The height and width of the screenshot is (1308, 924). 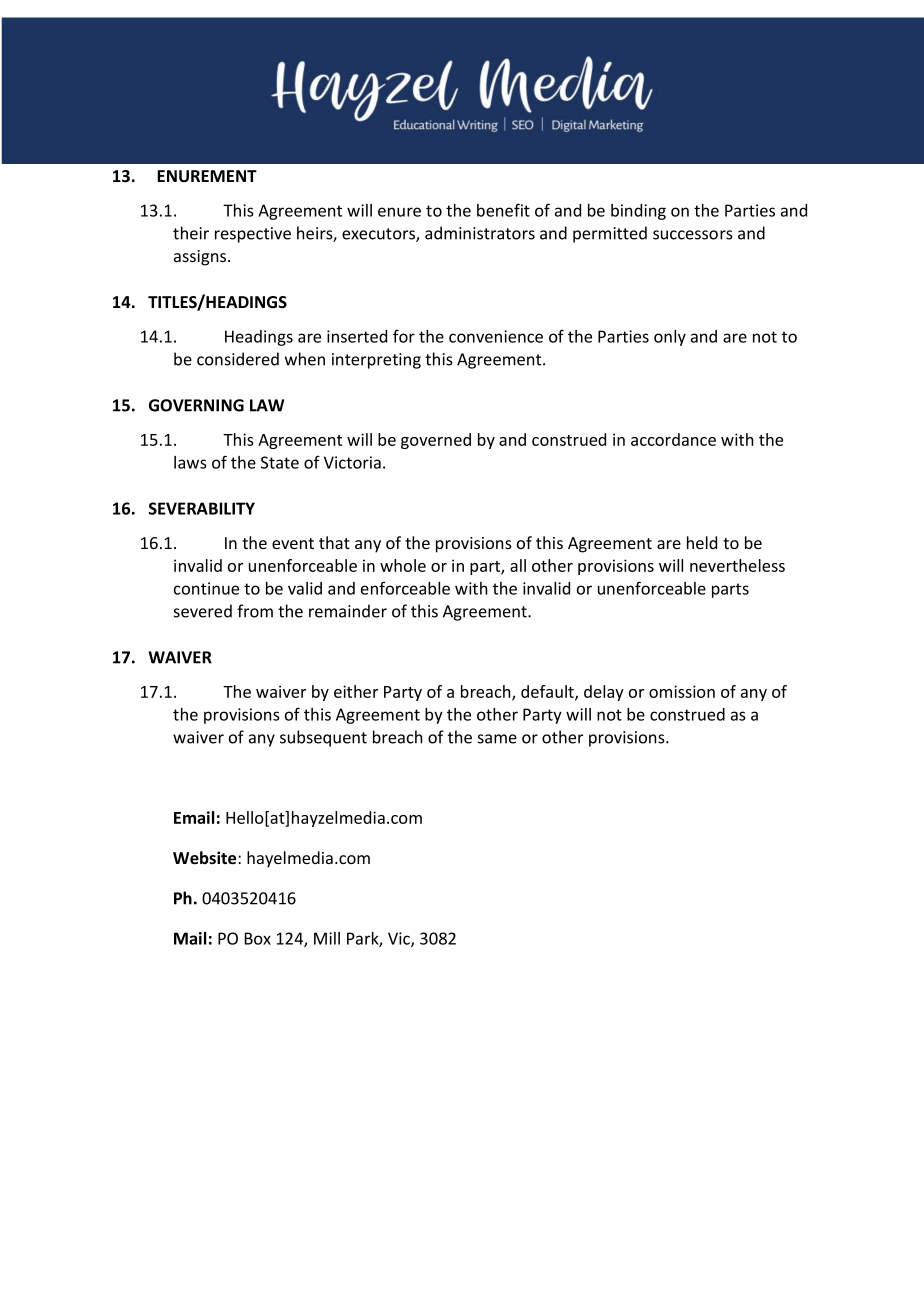 I want to click on respective, so click(x=253, y=235).
